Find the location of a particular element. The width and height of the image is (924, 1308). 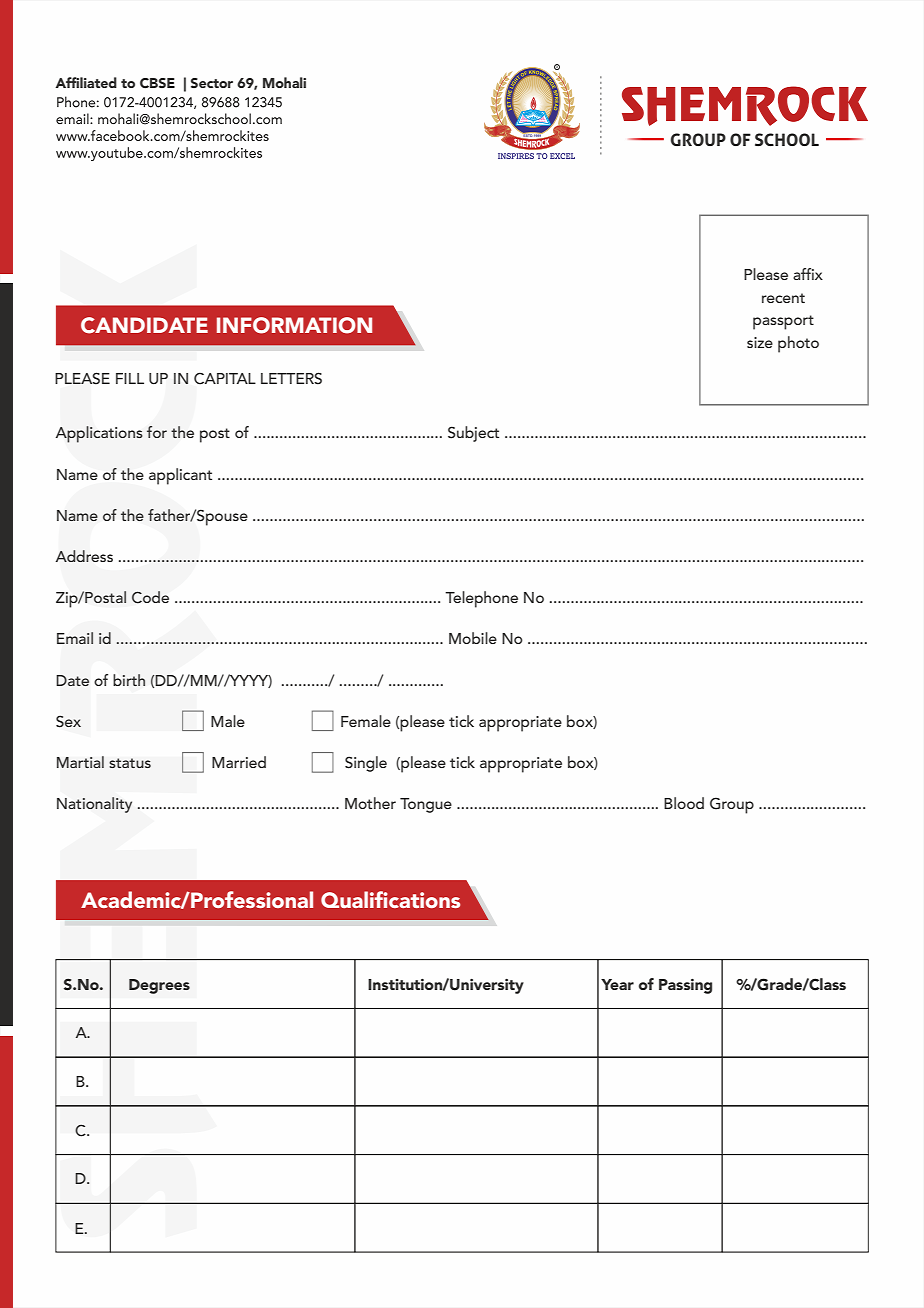

status is located at coordinates (130, 763).
